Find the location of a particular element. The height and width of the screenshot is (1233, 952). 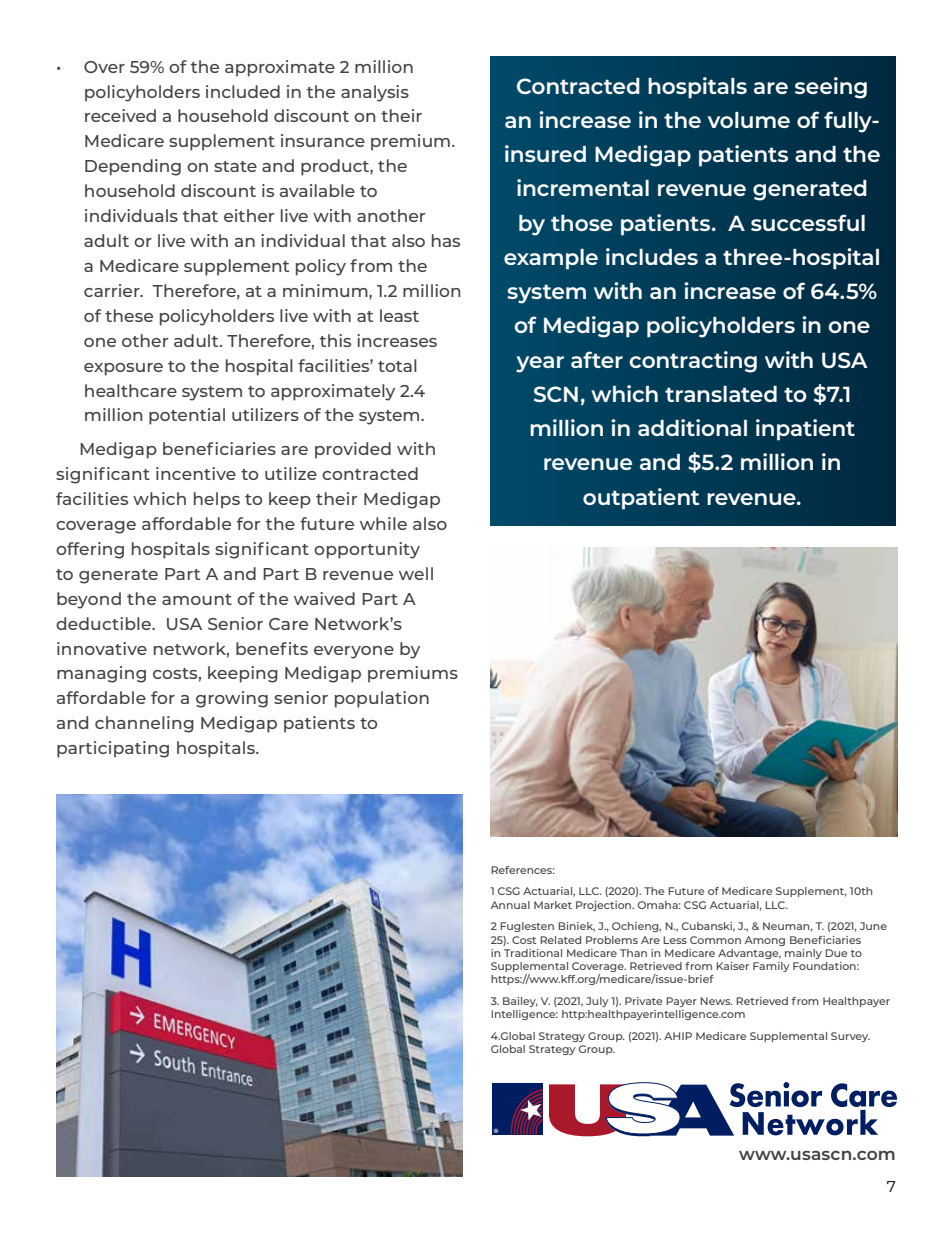

Bailey is located at coordinates (520, 1002).
